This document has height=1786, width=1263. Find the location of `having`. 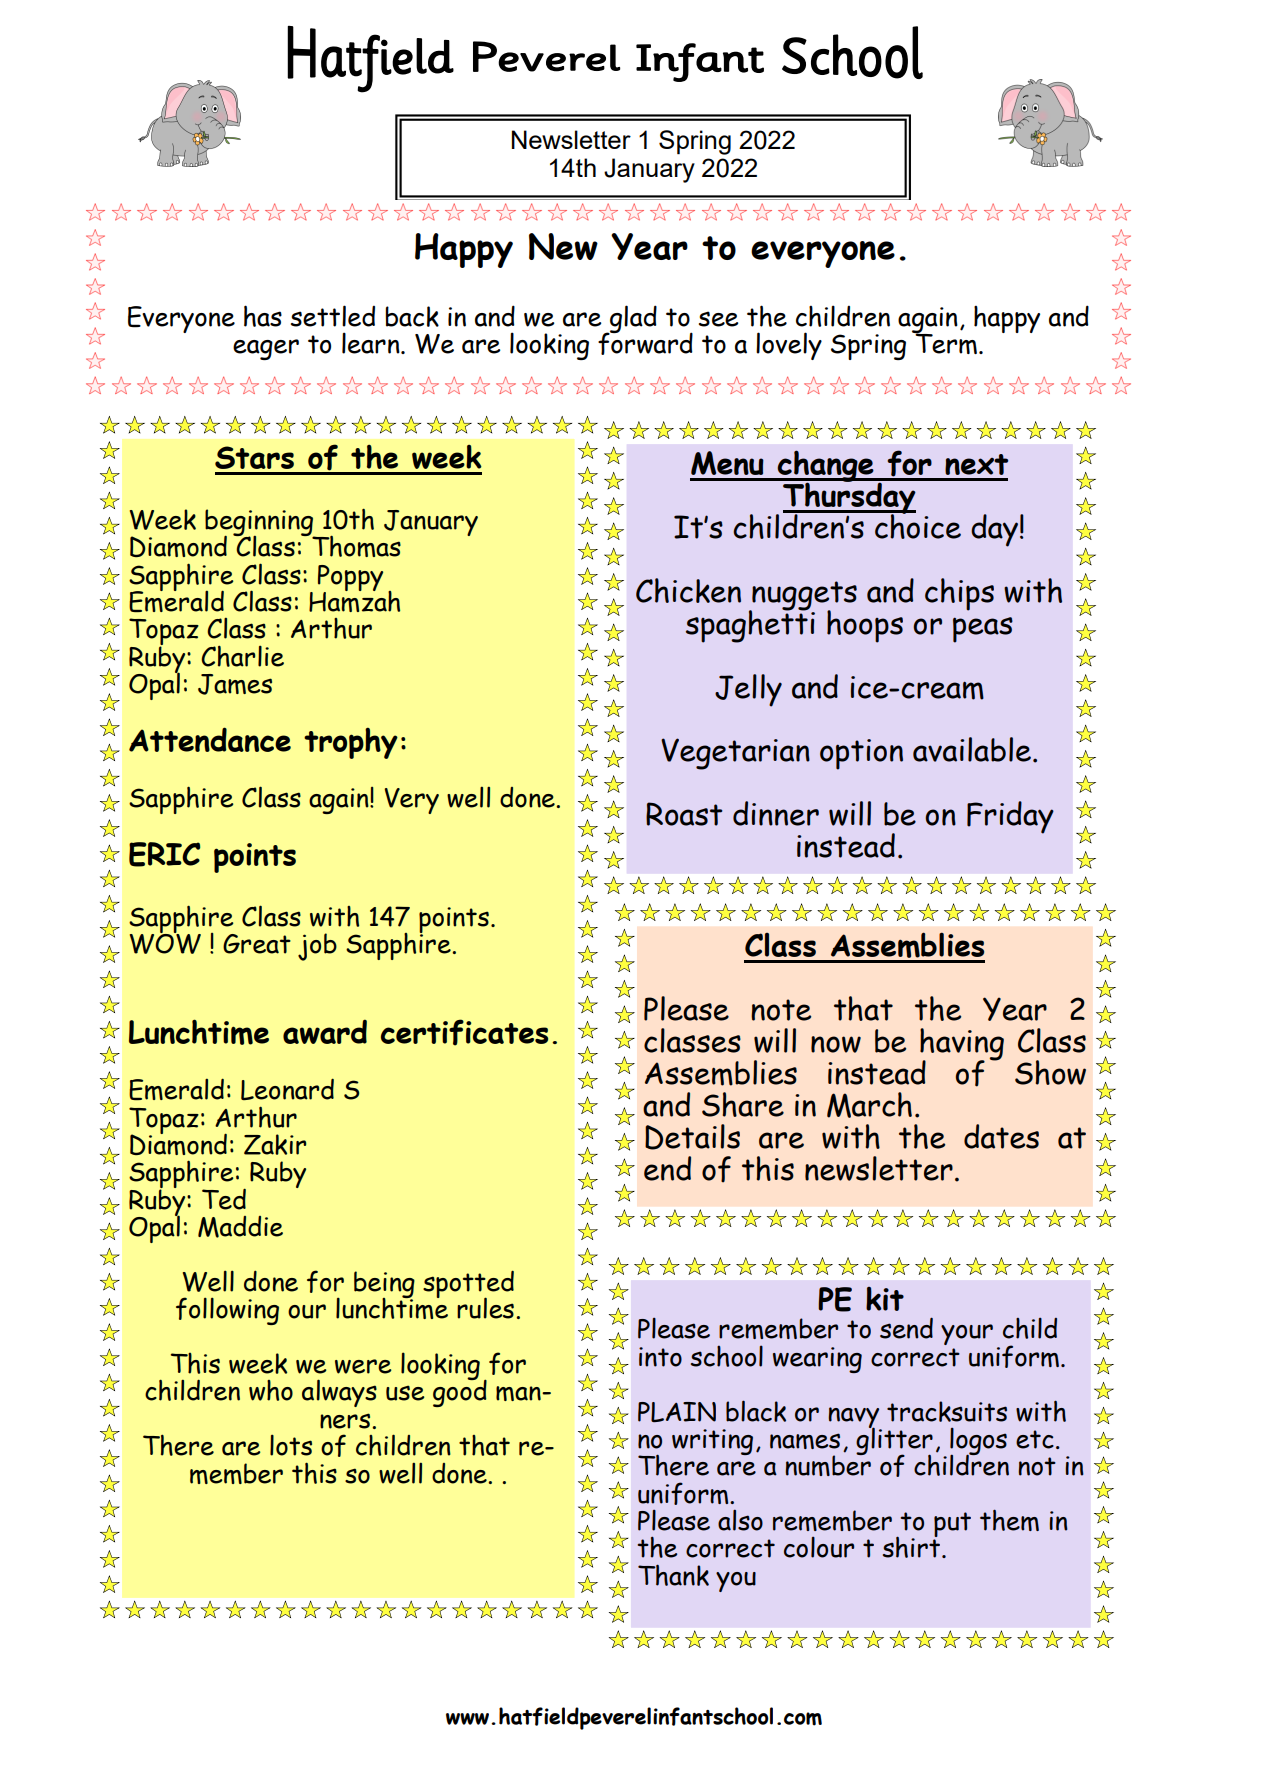

having is located at coordinates (962, 1045).
